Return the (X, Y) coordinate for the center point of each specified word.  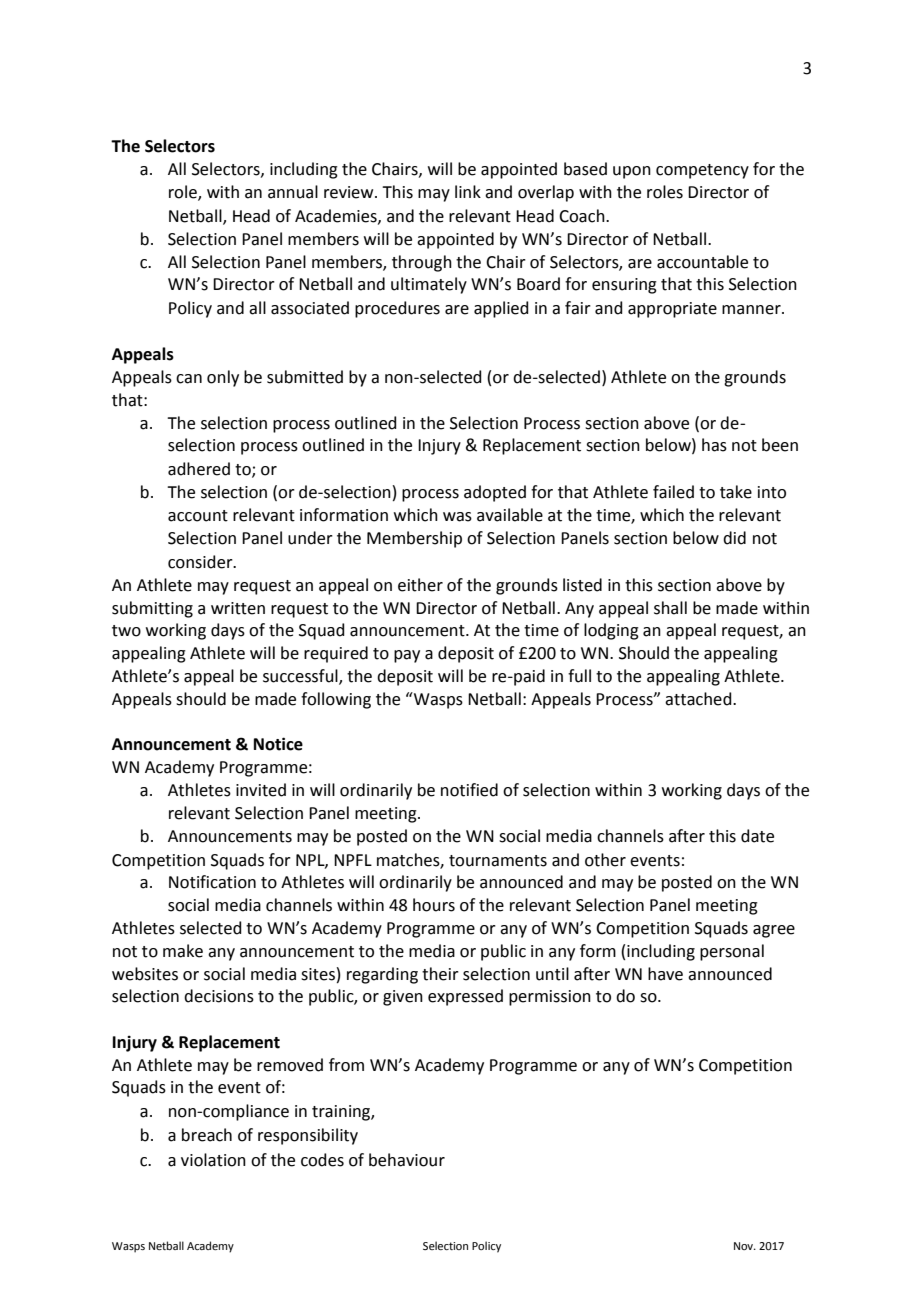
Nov (745, 1246)
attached (699, 699)
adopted (495, 493)
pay (407, 656)
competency (702, 171)
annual (293, 192)
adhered (199, 469)
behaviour (407, 1160)
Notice (278, 744)
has (714, 445)
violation (213, 1160)
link (468, 191)
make (183, 951)
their (440, 974)
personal (732, 952)
